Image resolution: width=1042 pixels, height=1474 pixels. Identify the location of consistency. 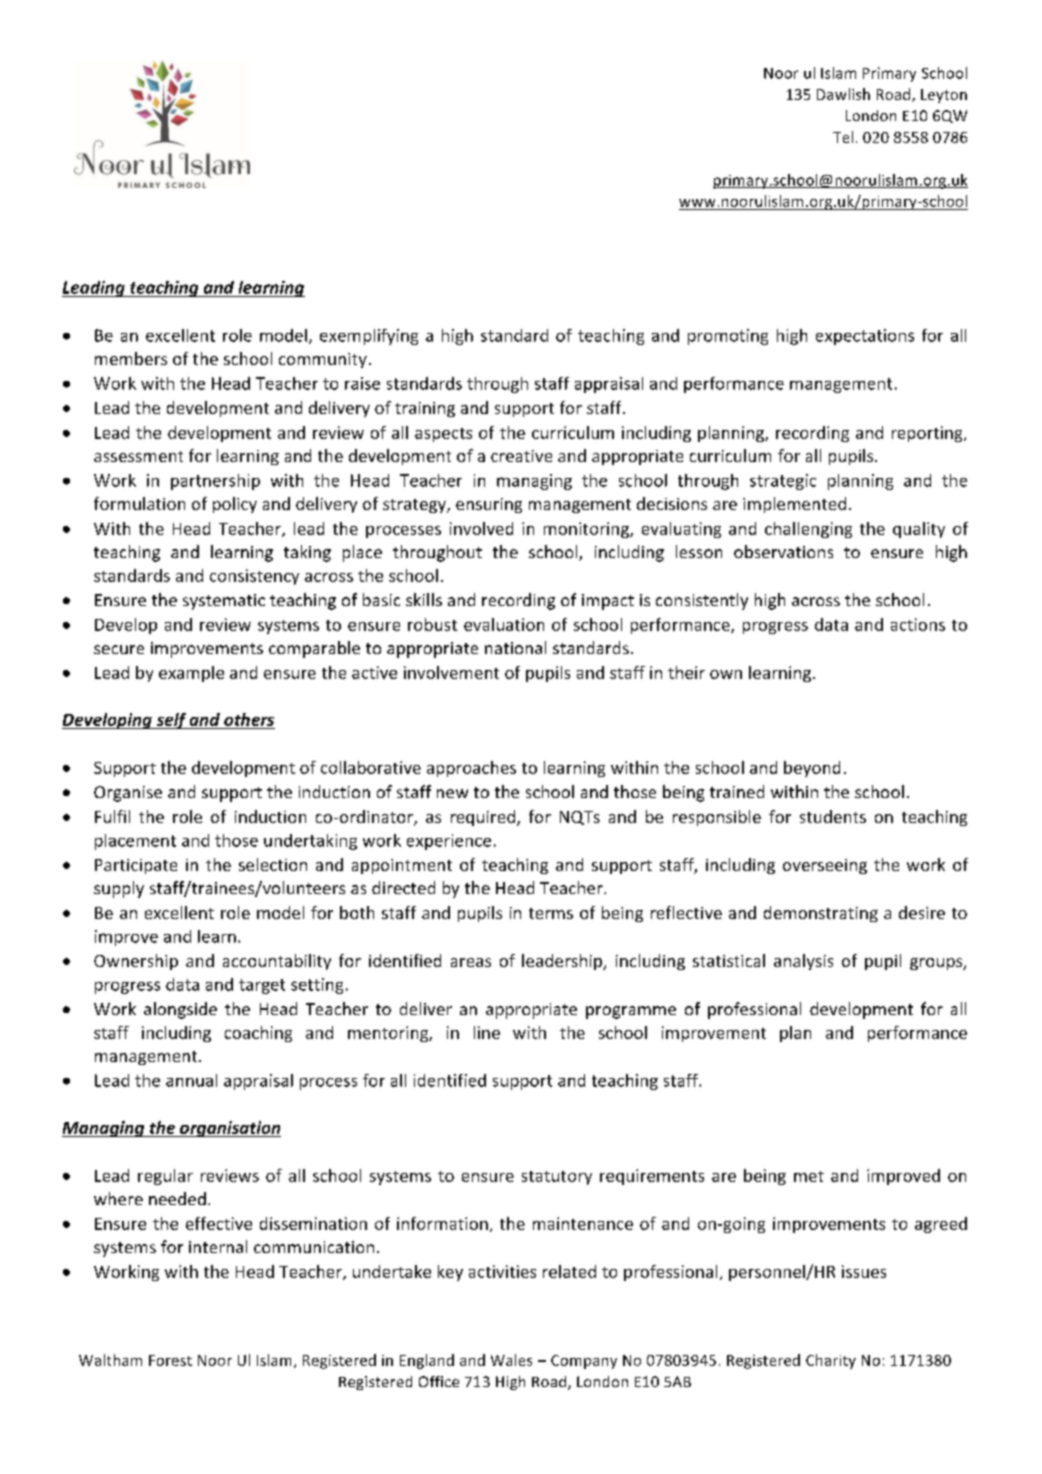
(254, 577).
